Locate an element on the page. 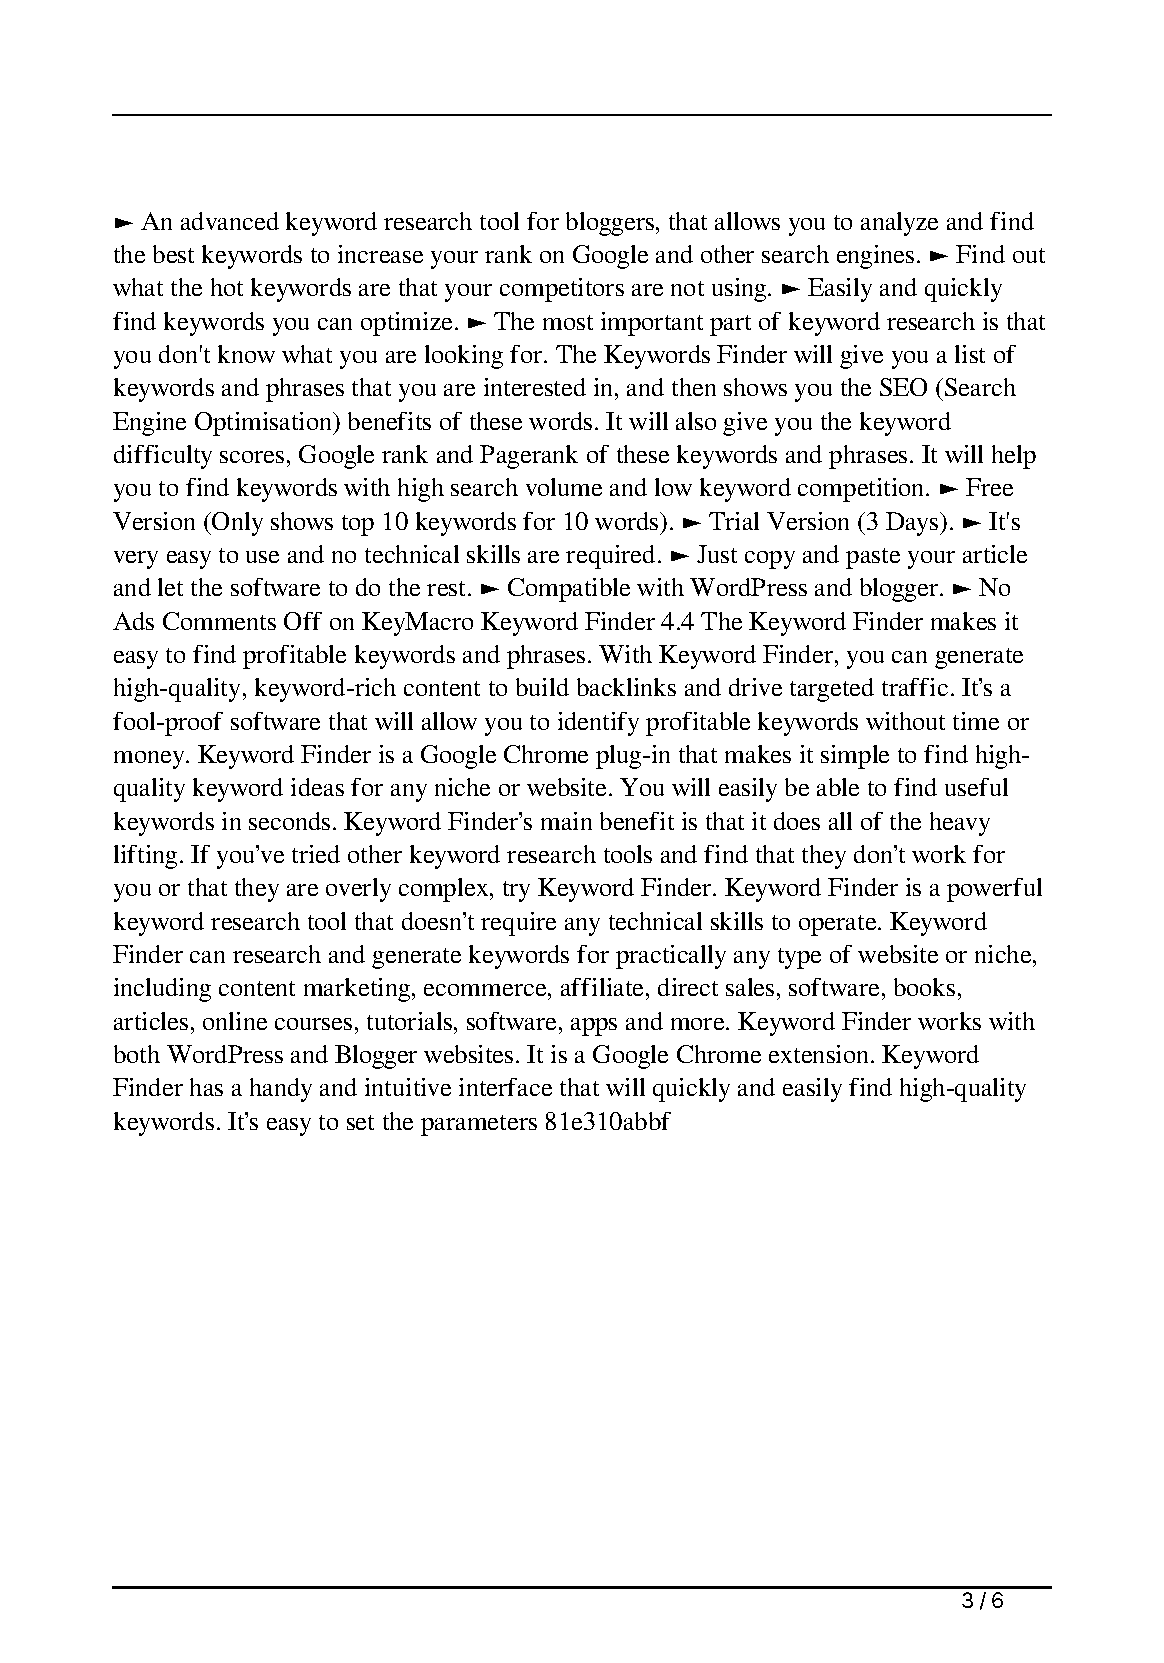 This document has height=1663, width=1164. heavy is located at coordinates (960, 824).
